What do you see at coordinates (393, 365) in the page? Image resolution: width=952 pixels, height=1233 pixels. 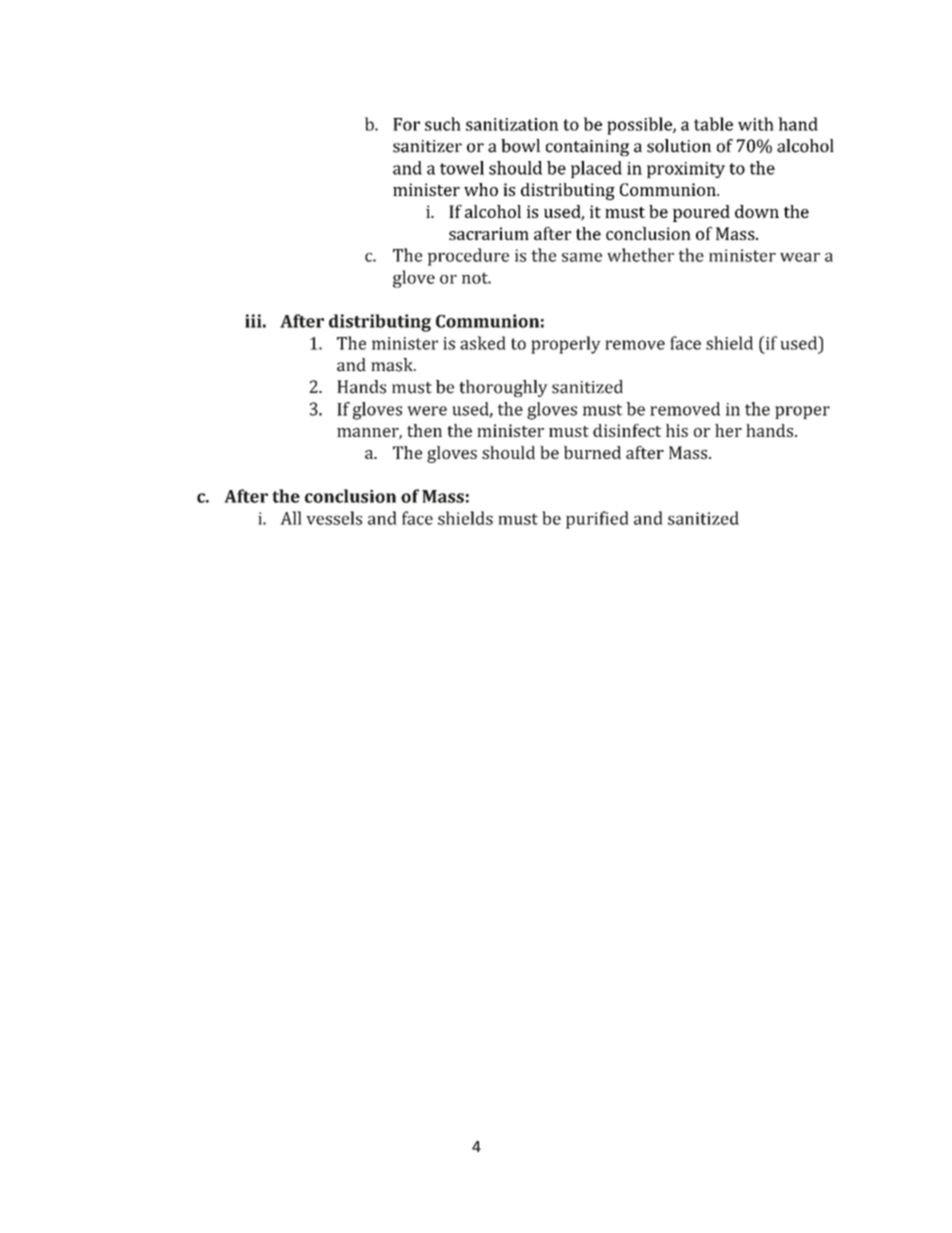 I see `mask` at bounding box center [393, 365].
